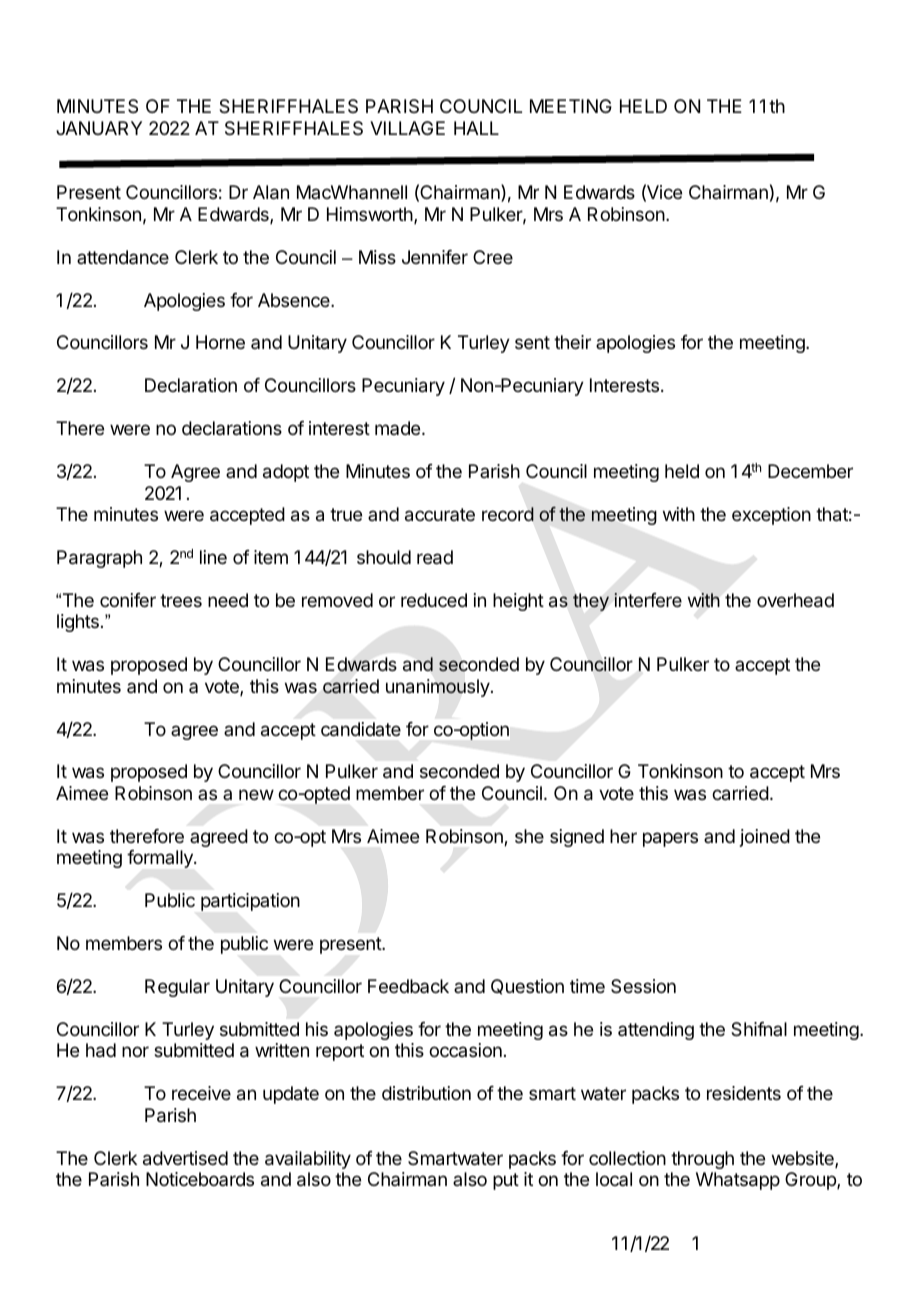  Describe the element at coordinates (220, 342) in the screenshot. I see `Horne` at that location.
